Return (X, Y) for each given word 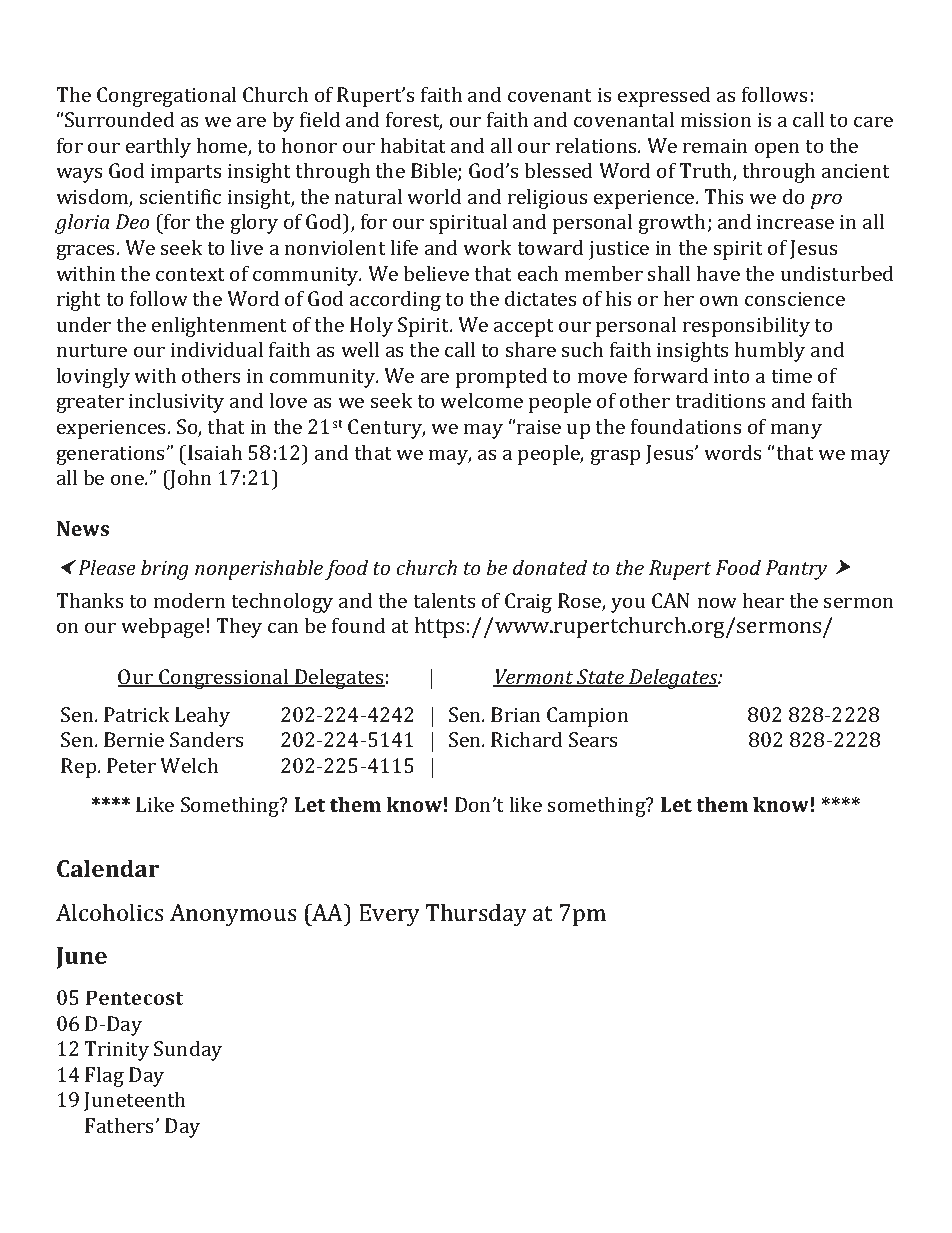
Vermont (534, 678)
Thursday (476, 915)
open (777, 150)
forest (414, 120)
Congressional (224, 678)
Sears (593, 739)
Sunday (188, 1050)
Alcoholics (110, 912)
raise (539, 426)
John (190, 479)
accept (524, 328)
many (796, 431)
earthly (158, 147)
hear (763, 600)
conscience (795, 298)
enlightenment (219, 326)
